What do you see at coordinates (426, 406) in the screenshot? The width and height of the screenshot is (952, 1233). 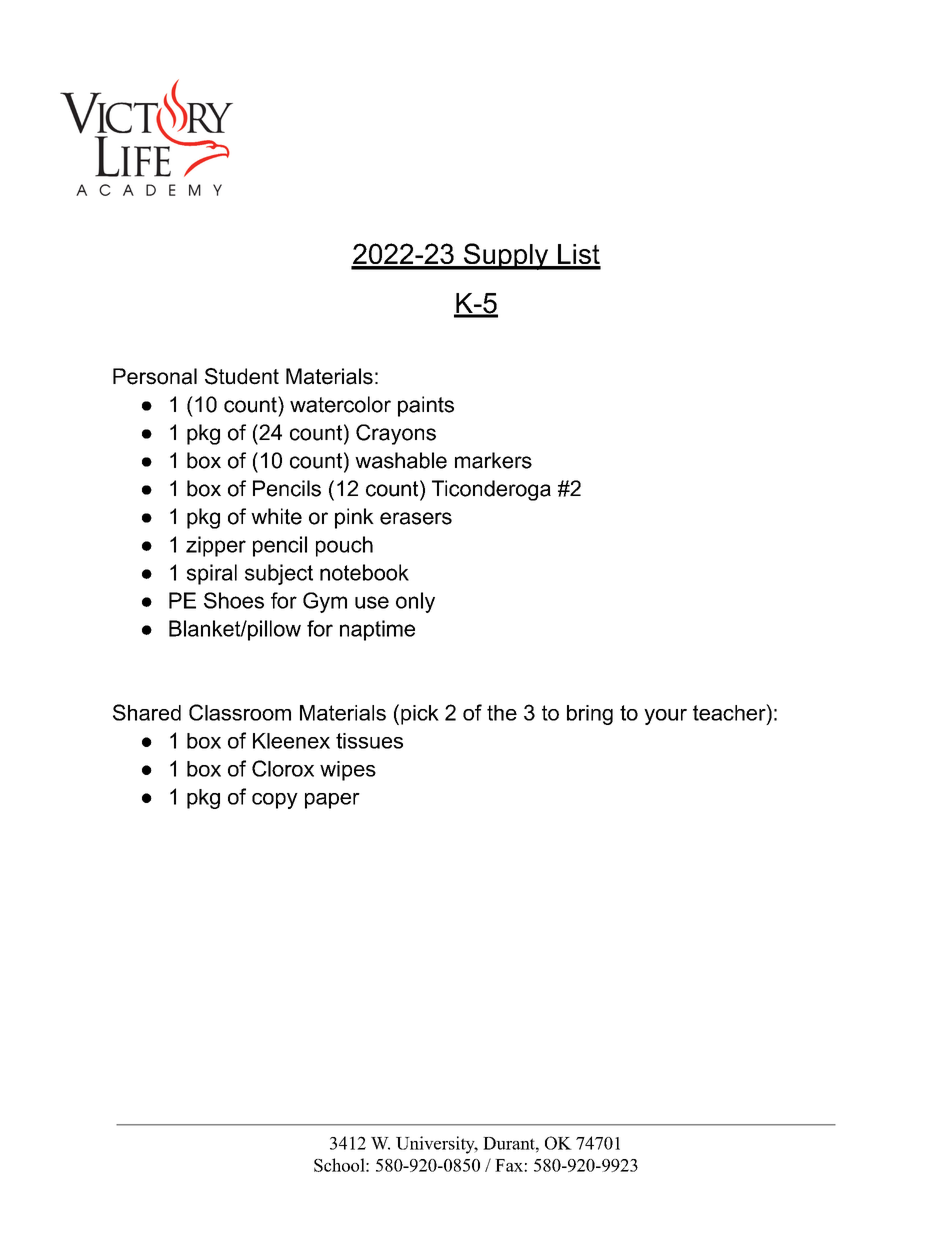 I see `paints` at bounding box center [426, 406].
